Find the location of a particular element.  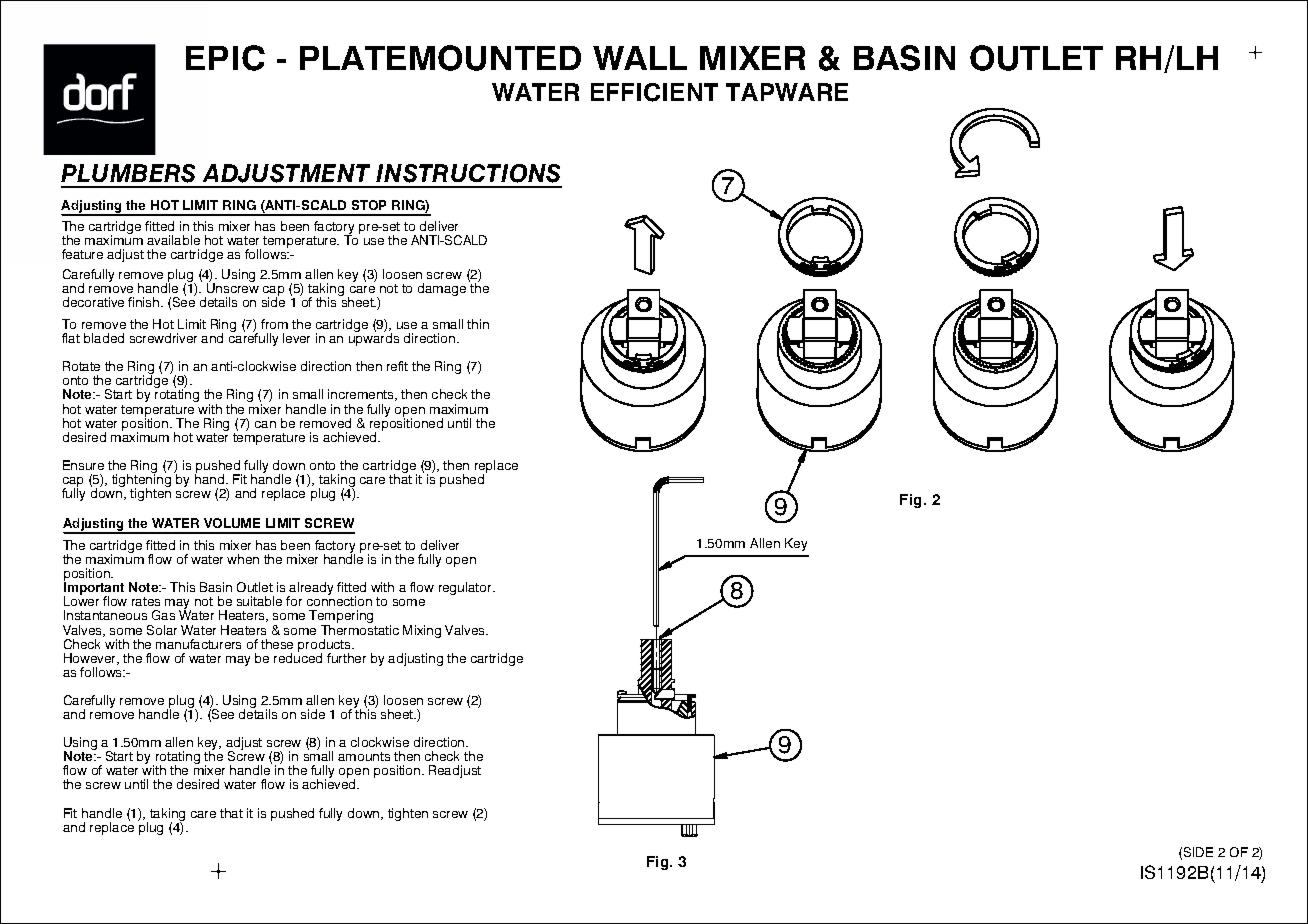

WALL is located at coordinates (640, 58).
